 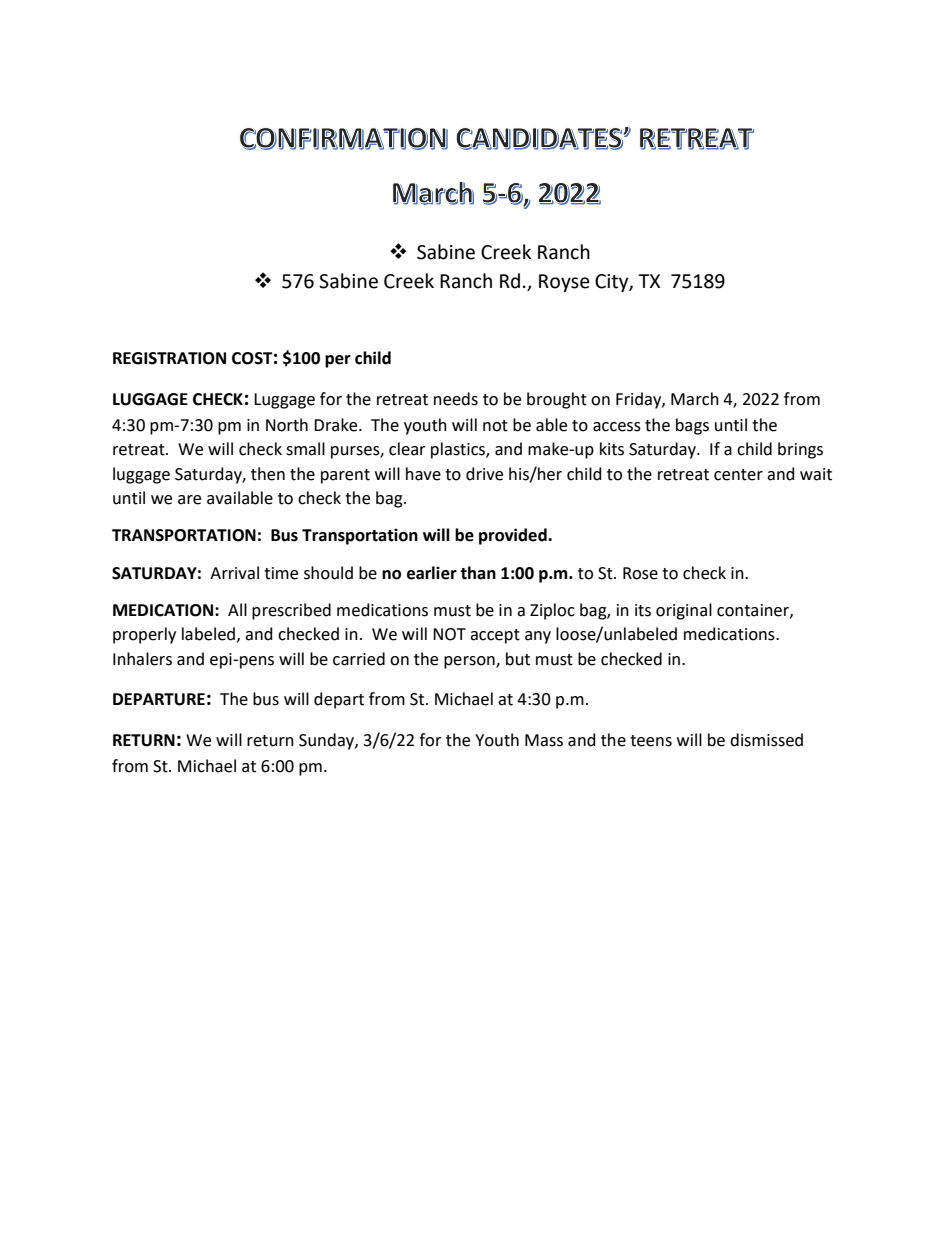 I want to click on dismissed, so click(x=766, y=740).
